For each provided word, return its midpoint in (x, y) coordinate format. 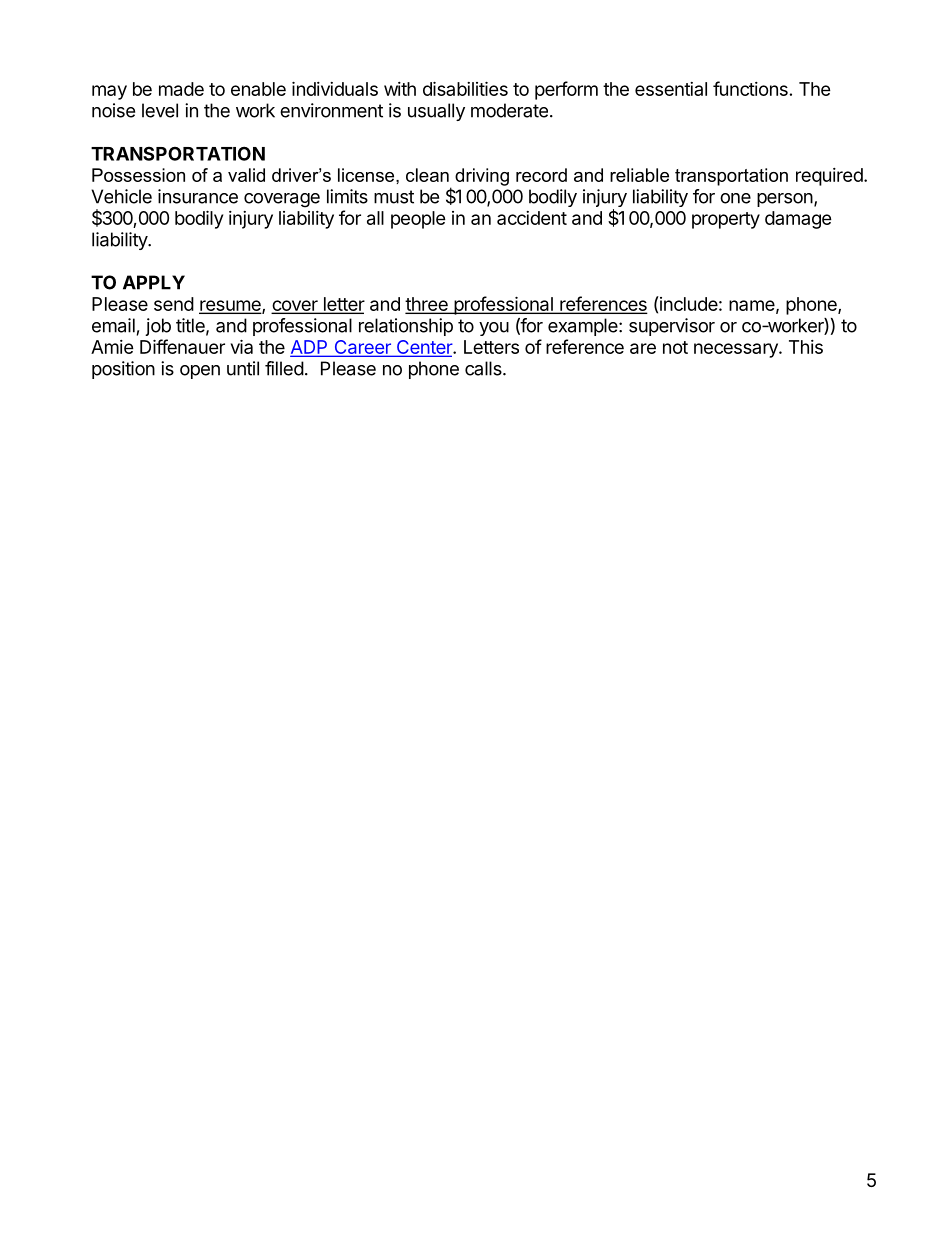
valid (246, 175)
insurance (198, 196)
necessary (737, 350)
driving (482, 177)
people (418, 220)
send (174, 304)
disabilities (465, 88)
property (726, 220)
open (200, 372)
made (181, 89)
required (829, 177)
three (427, 305)
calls (484, 368)
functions (750, 88)
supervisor (672, 327)
